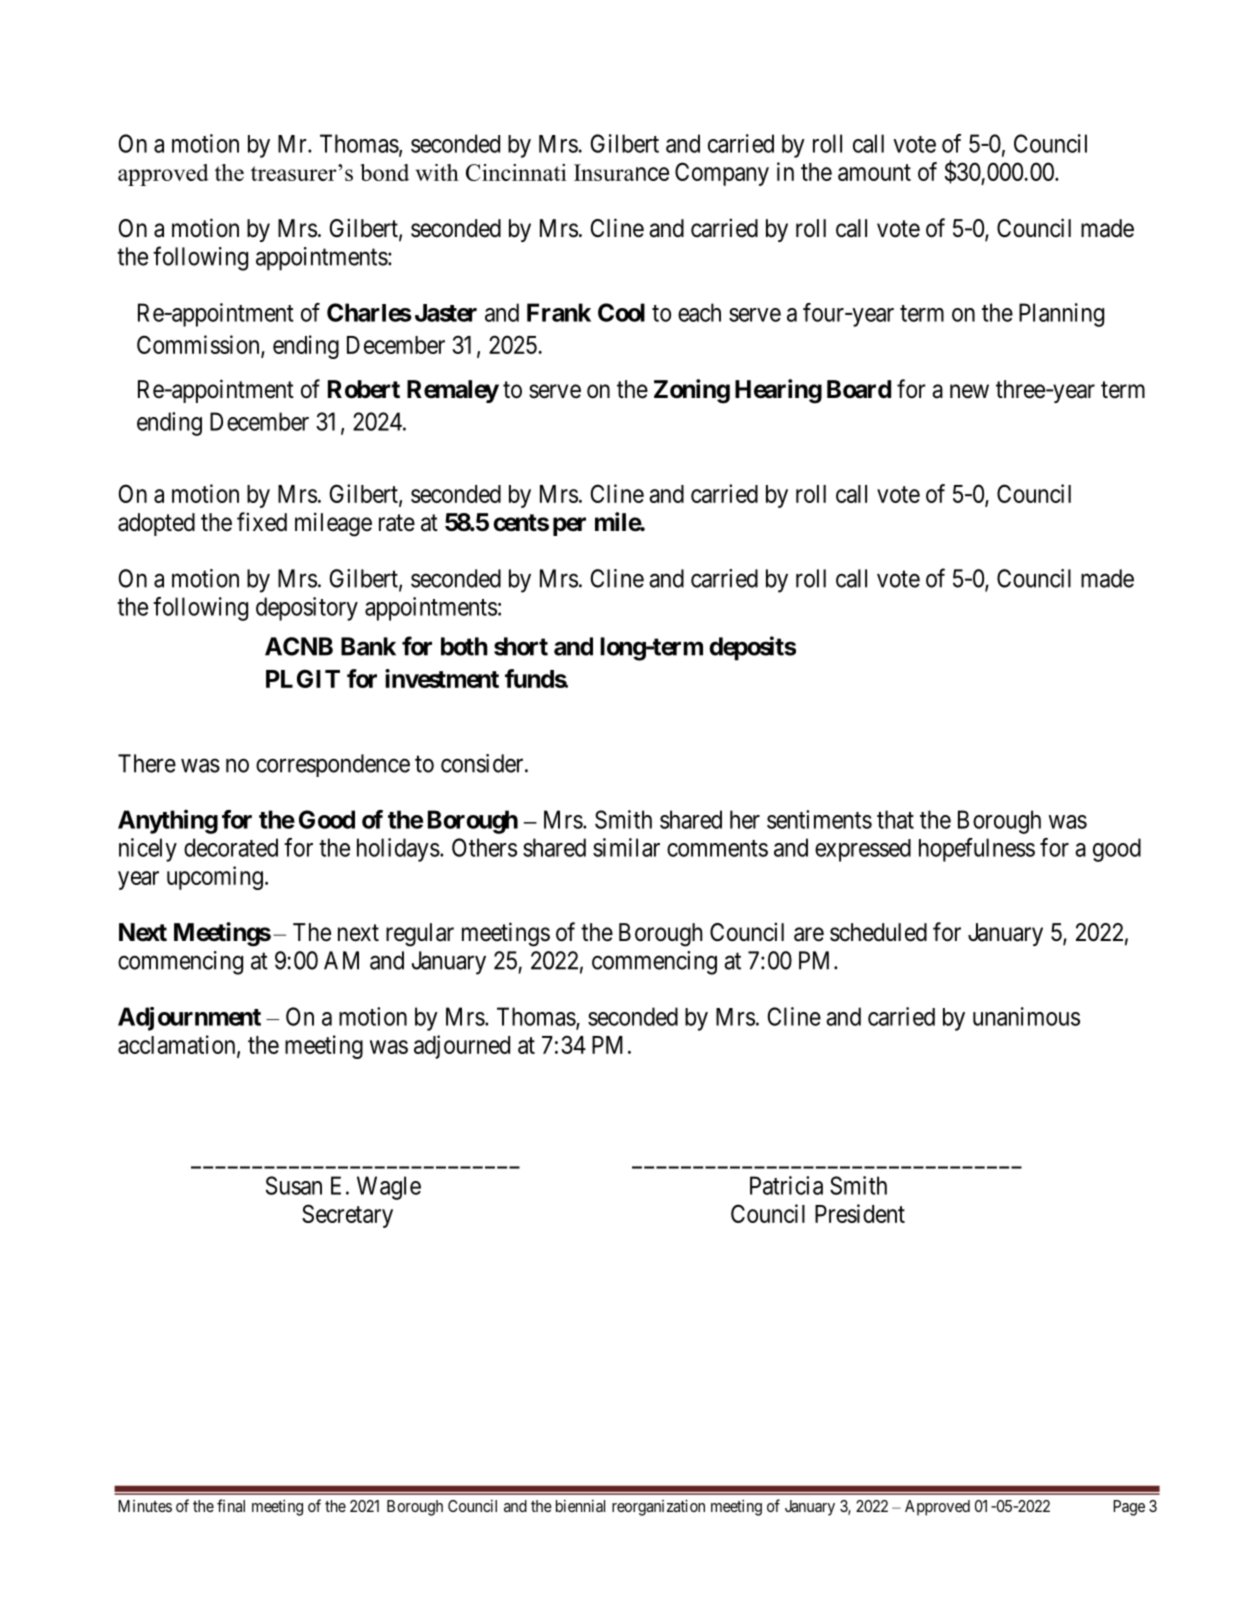  Describe the element at coordinates (1129, 1508) in the screenshot. I see `Page` at that location.
